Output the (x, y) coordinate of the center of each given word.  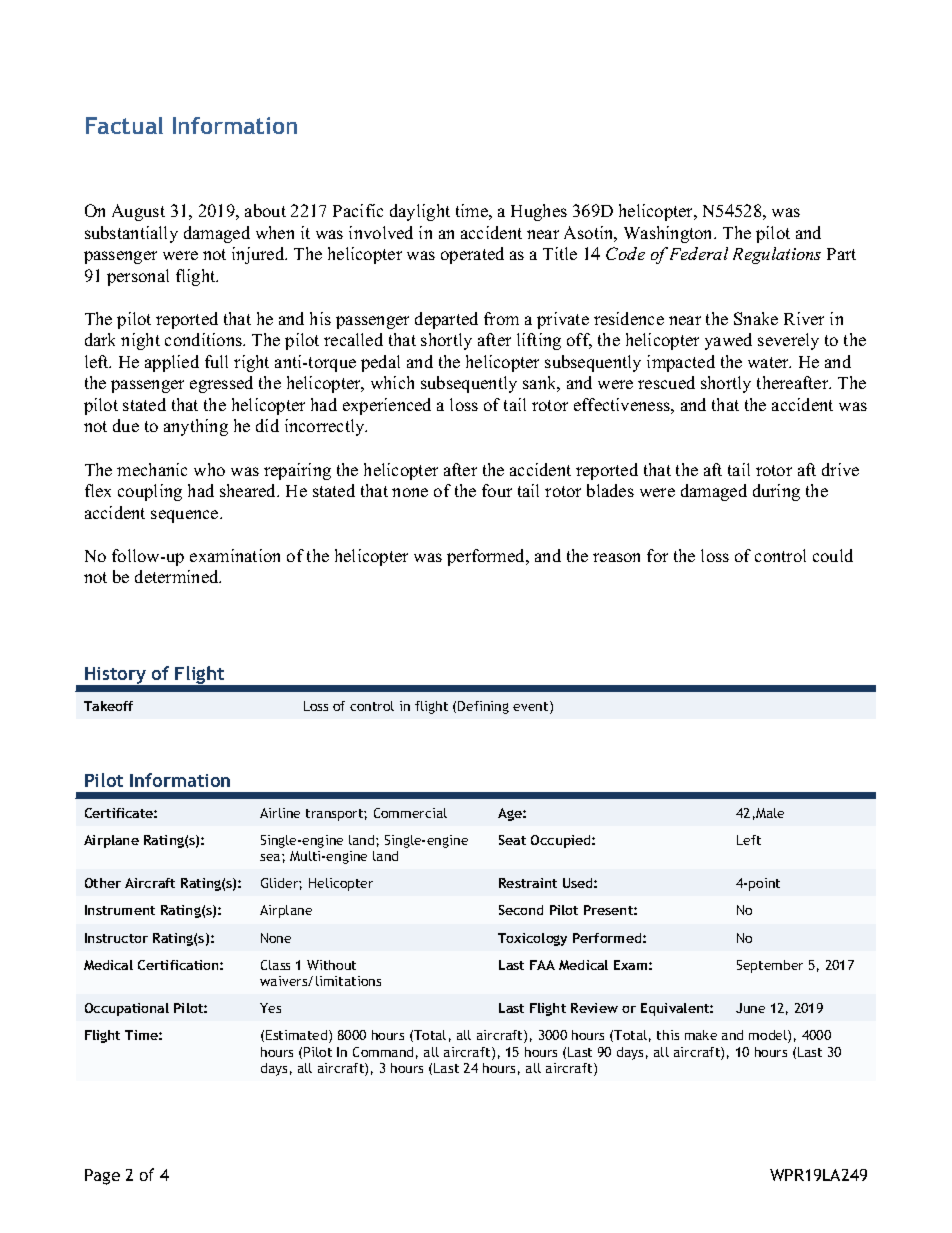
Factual (124, 125)
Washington (670, 234)
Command (383, 1052)
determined (178, 576)
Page (102, 1177)
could (833, 555)
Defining (483, 707)
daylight (420, 212)
